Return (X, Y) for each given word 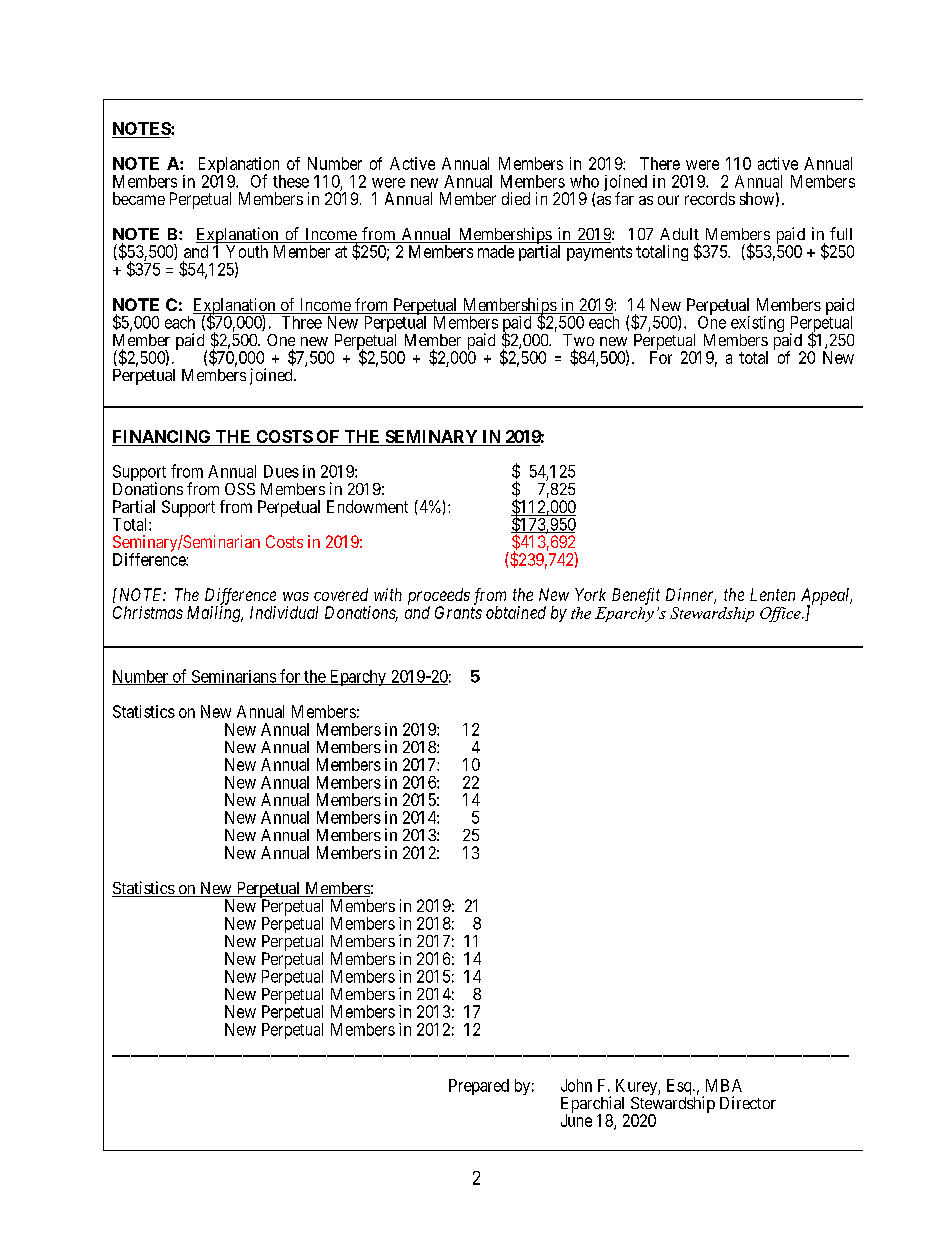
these (291, 181)
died (516, 198)
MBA (724, 1085)
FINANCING (161, 436)
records (710, 198)
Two (578, 340)
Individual (284, 612)
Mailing (215, 613)
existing (757, 325)
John (576, 1085)
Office (781, 614)
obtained (516, 612)
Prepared (479, 1087)
